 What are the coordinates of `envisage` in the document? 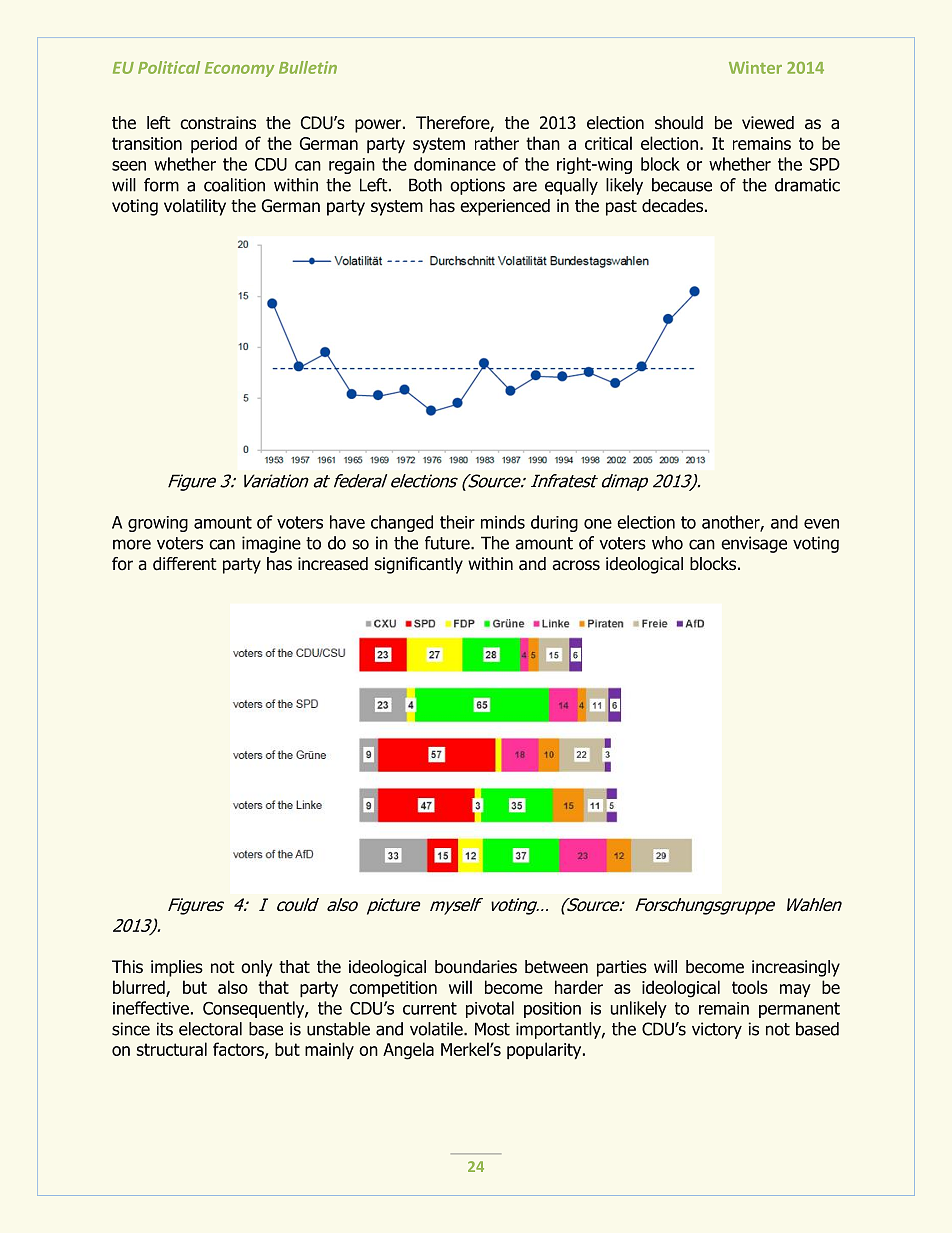 It's located at (754, 544).
